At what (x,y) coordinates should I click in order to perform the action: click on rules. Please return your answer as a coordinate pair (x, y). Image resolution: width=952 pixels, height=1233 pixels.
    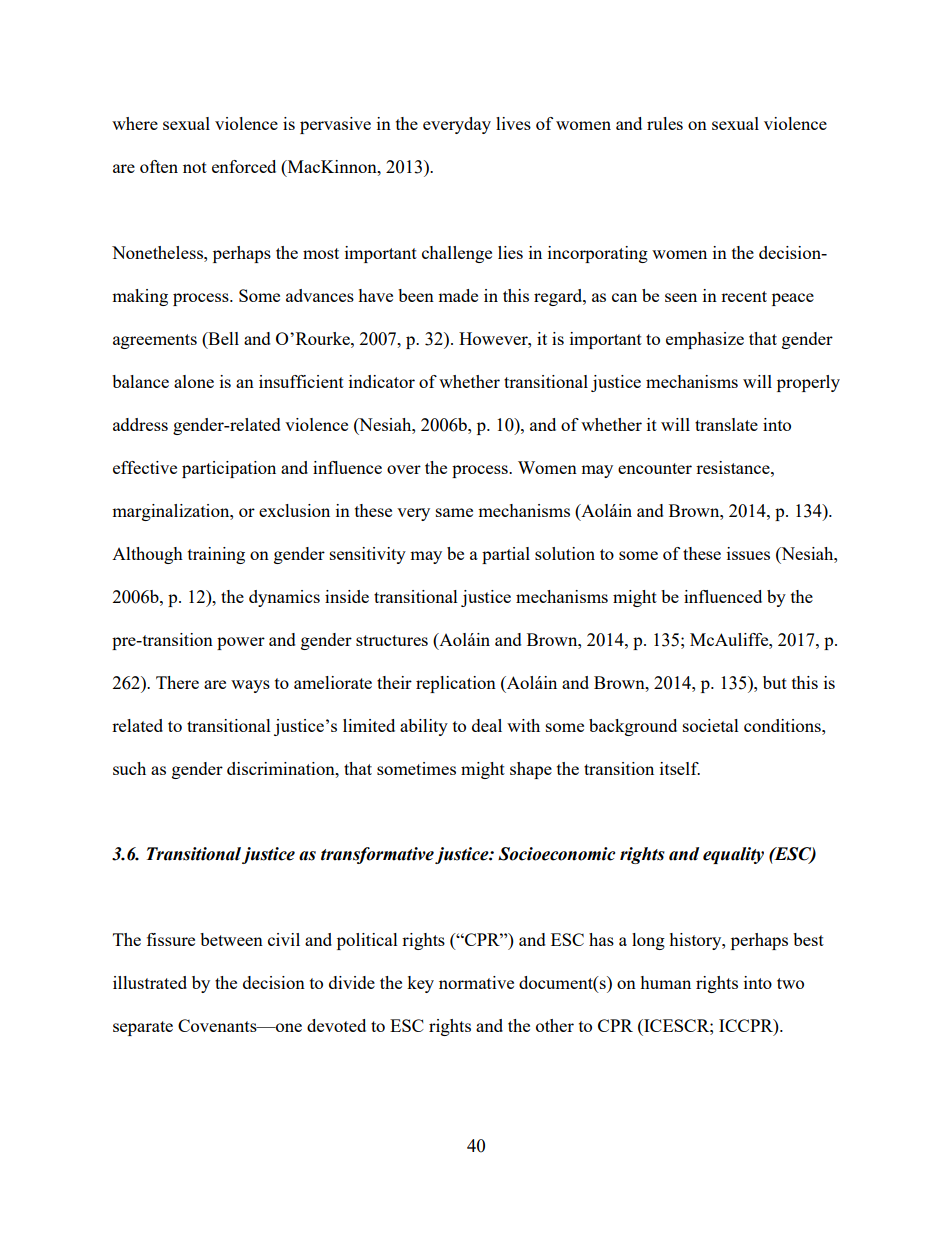
    Looking at the image, I should click on (665, 123).
